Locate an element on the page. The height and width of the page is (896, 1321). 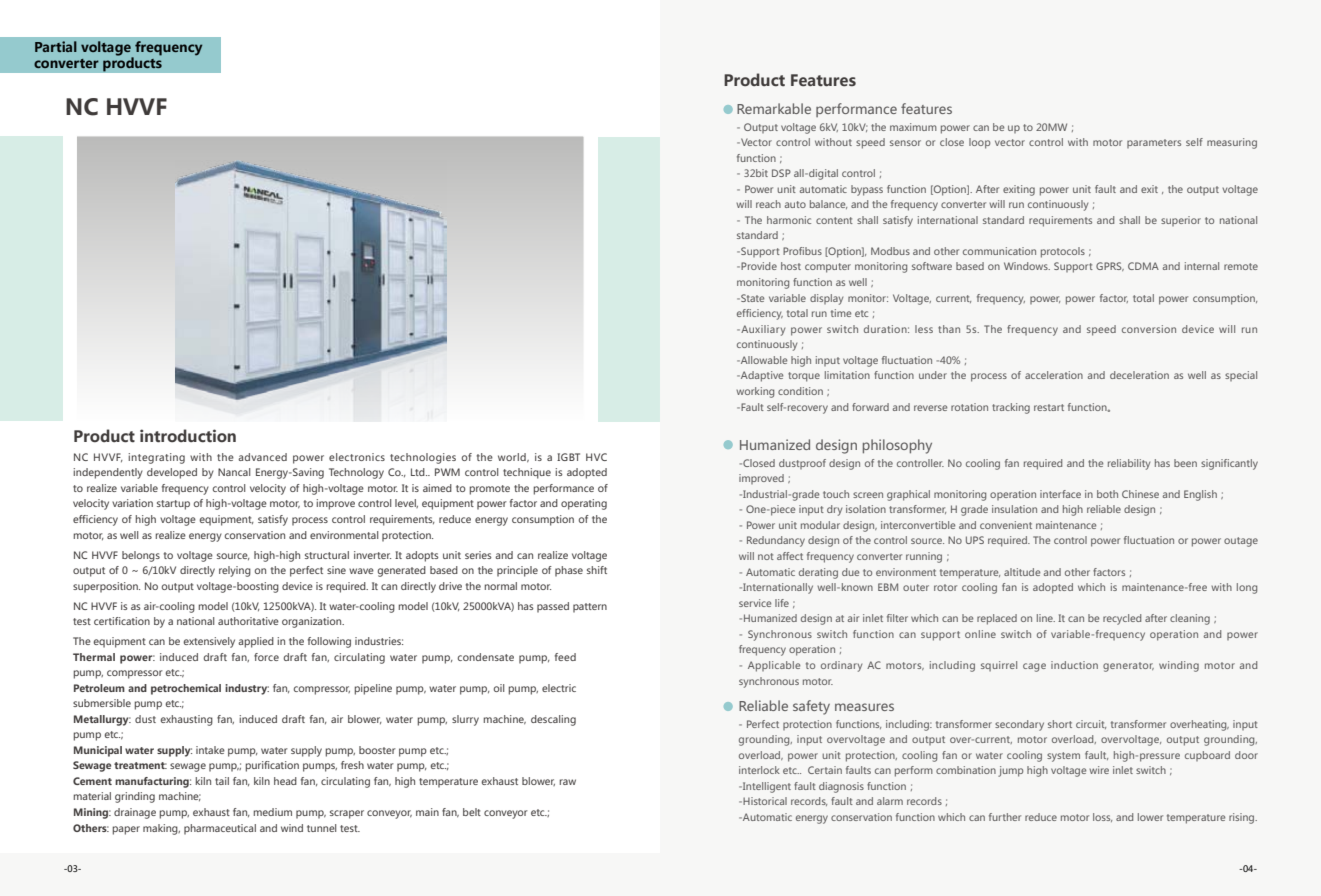
parameters is located at coordinates (1154, 143).
